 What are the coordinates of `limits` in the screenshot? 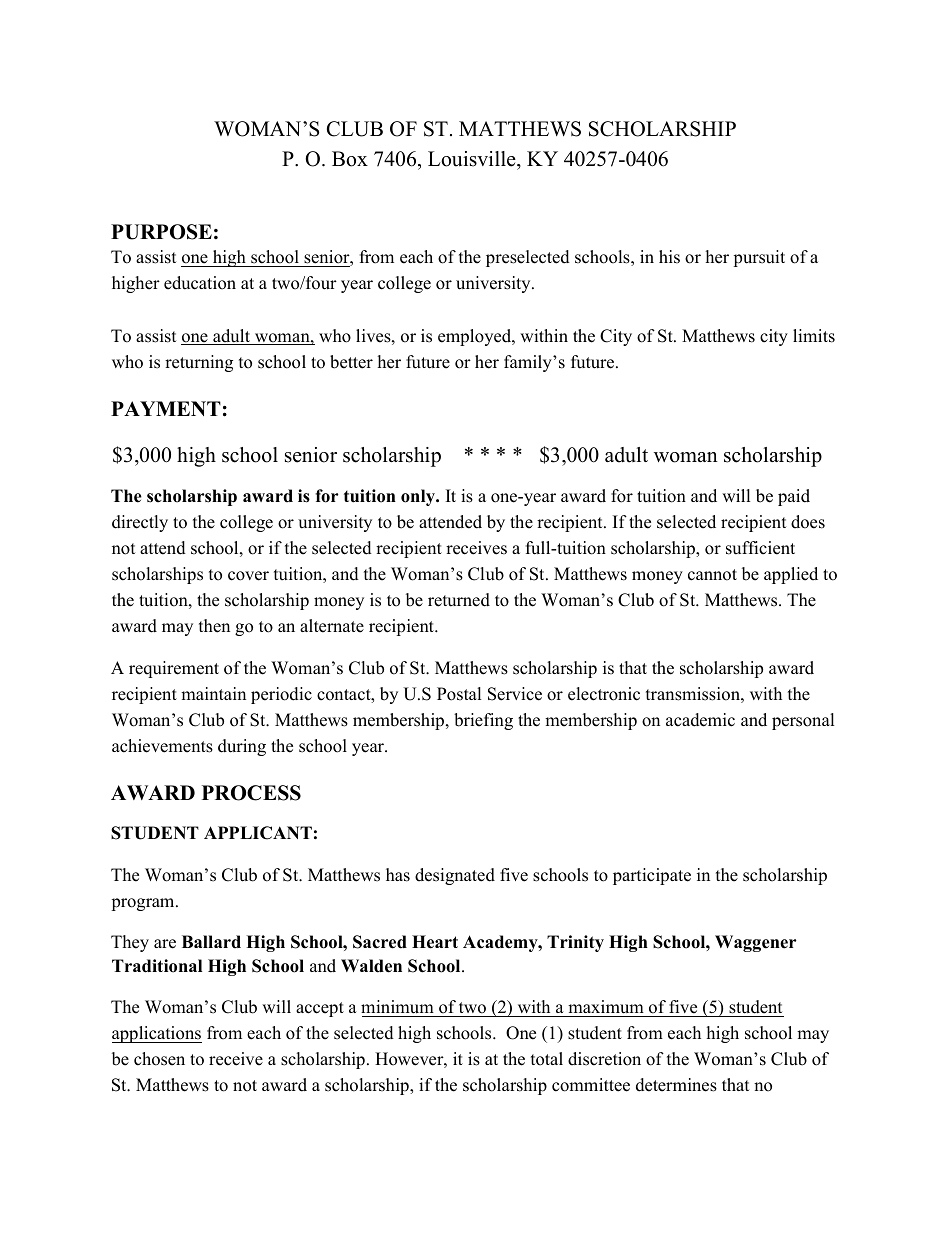 It's located at (814, 336).
